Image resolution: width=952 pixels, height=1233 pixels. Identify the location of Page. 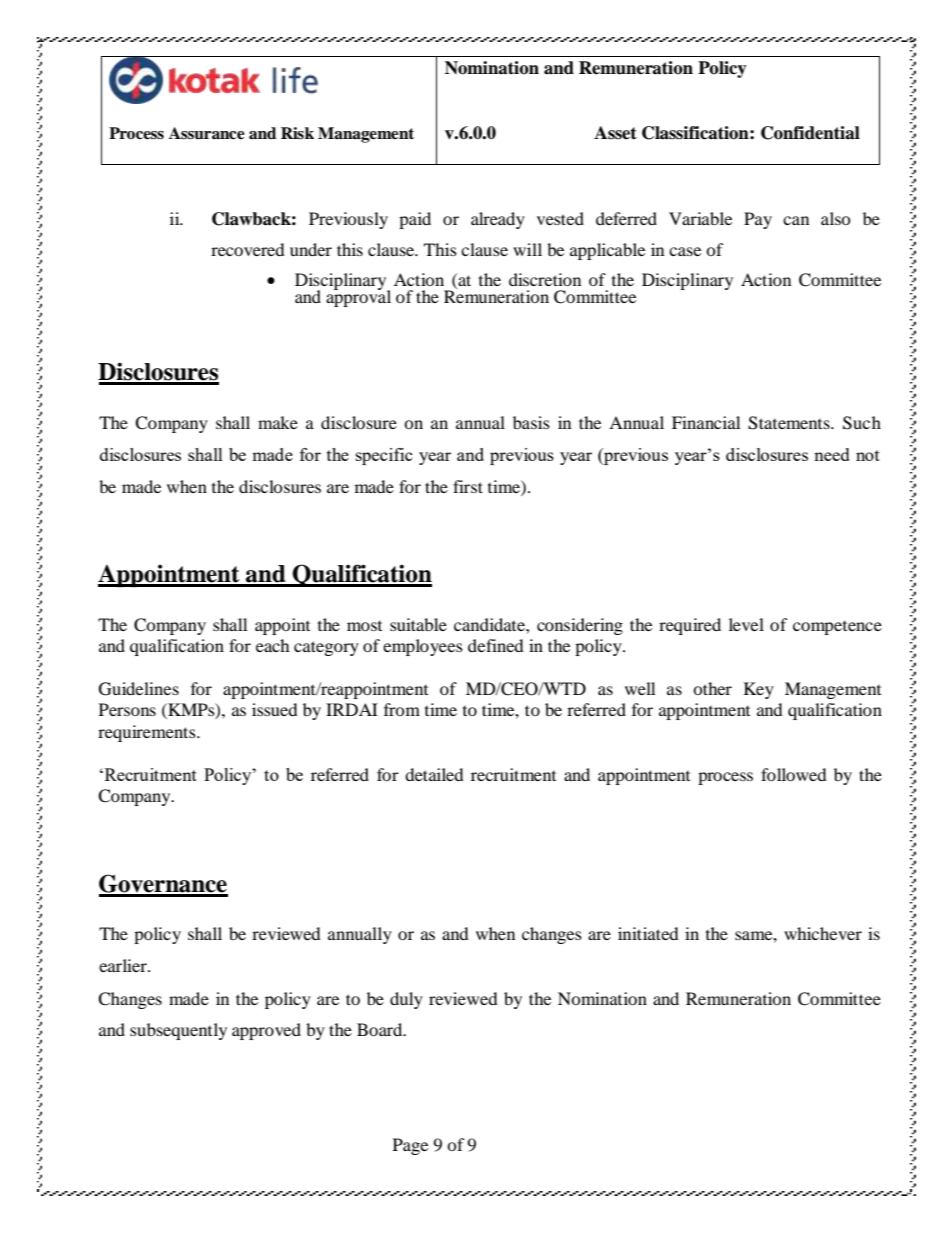
(410, 1146).
